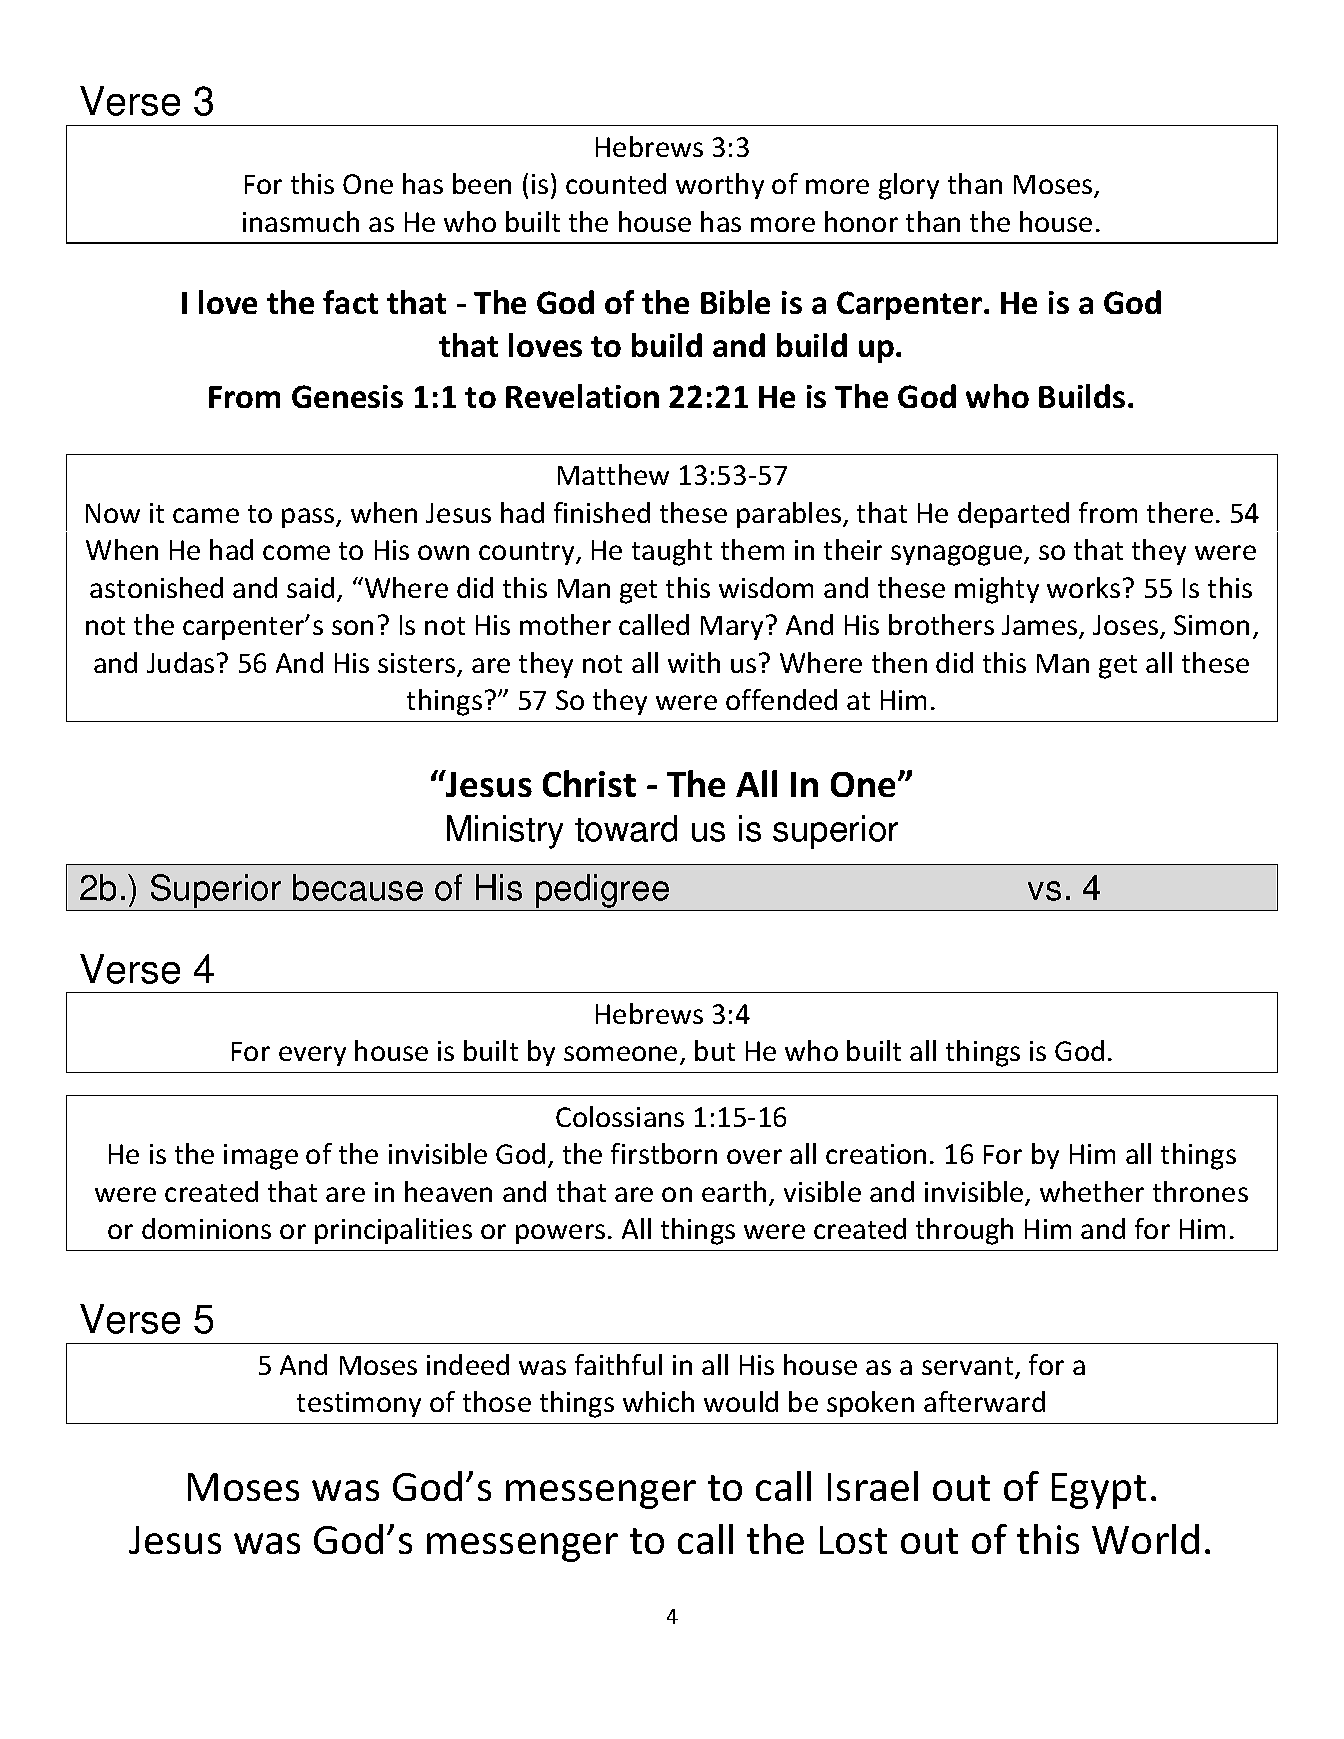  I want to click on glory, so click(909, 186).
